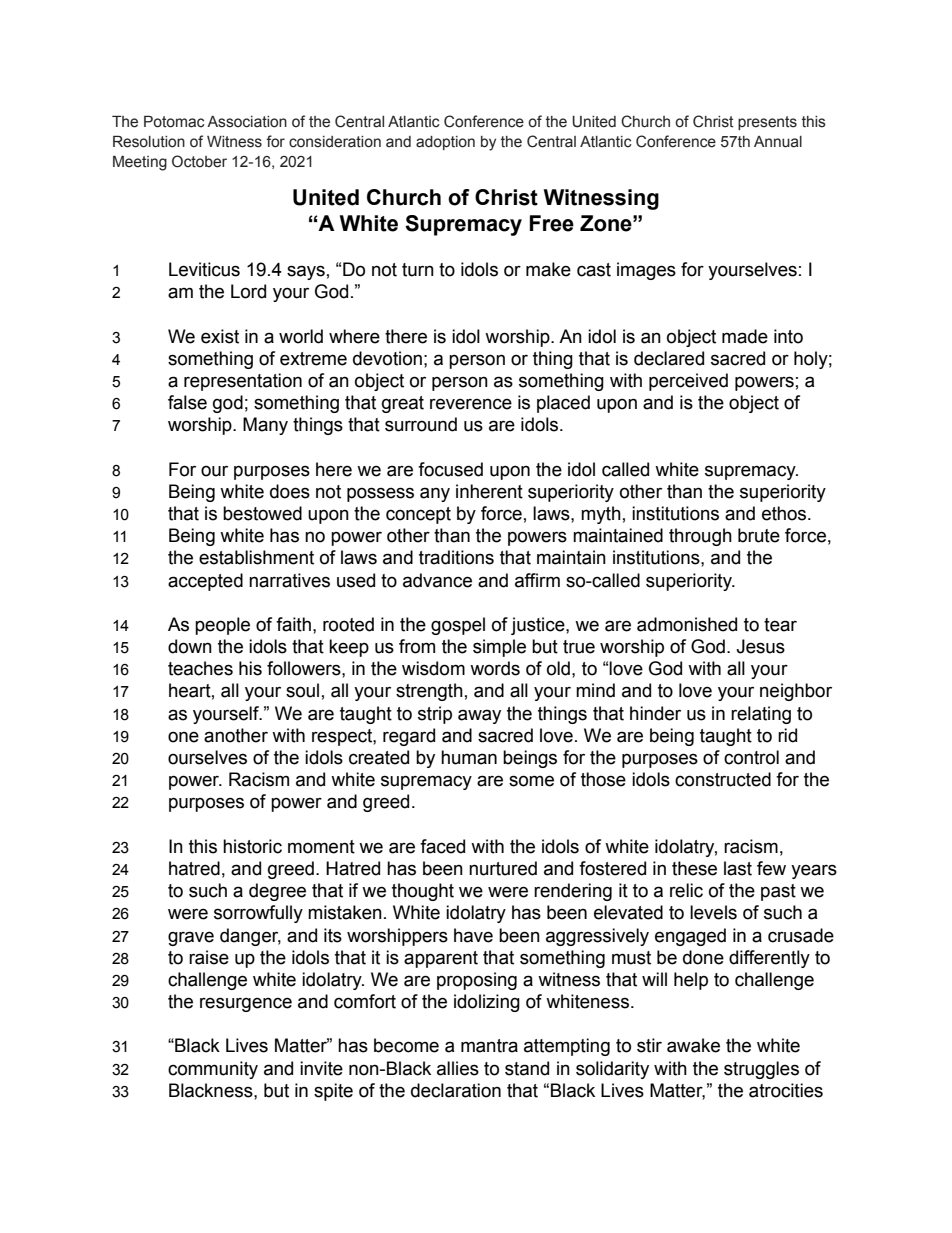  I want to click on perceived, so click(688, 382).
